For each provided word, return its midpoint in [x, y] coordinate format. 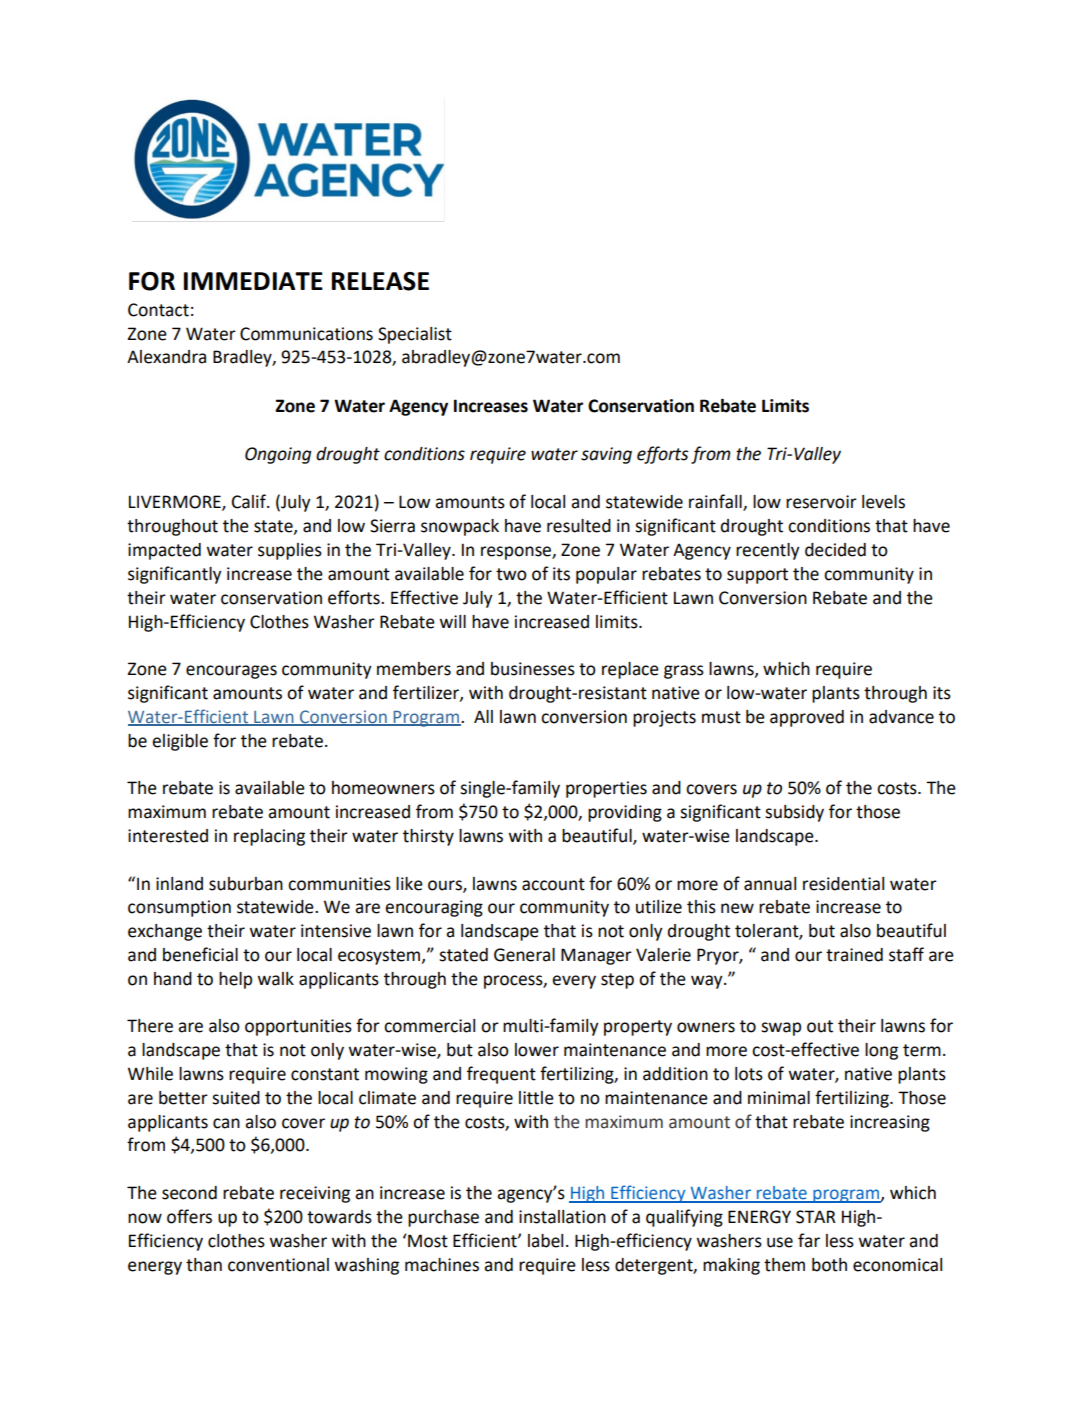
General [524, 955]
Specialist [415, 335]
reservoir [821, 502]
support [757, 576]
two [511, 574]
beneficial [200, 954]
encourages [231, 672]
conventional [278, 1265]
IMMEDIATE [253, 281]
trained [854, 955]
